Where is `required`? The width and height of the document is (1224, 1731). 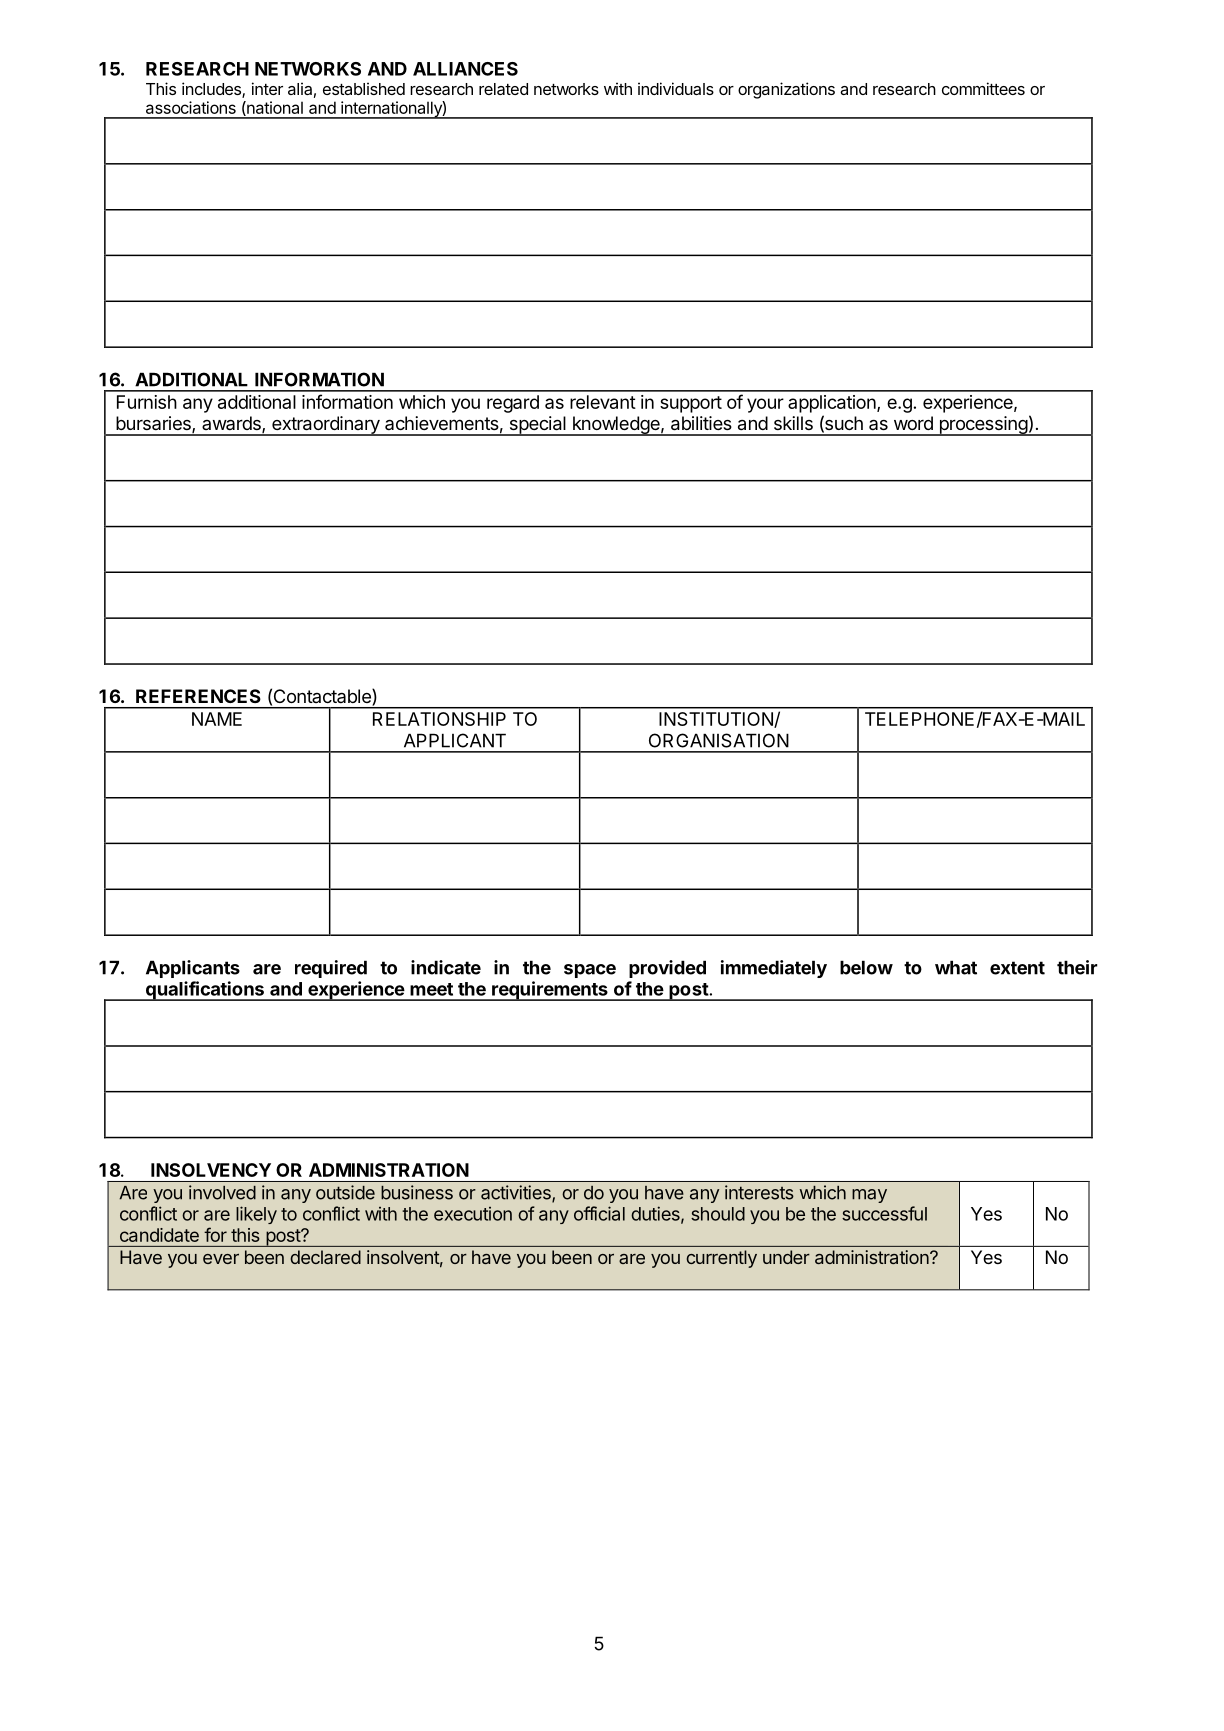
required is located at coordinates (331, 969).
